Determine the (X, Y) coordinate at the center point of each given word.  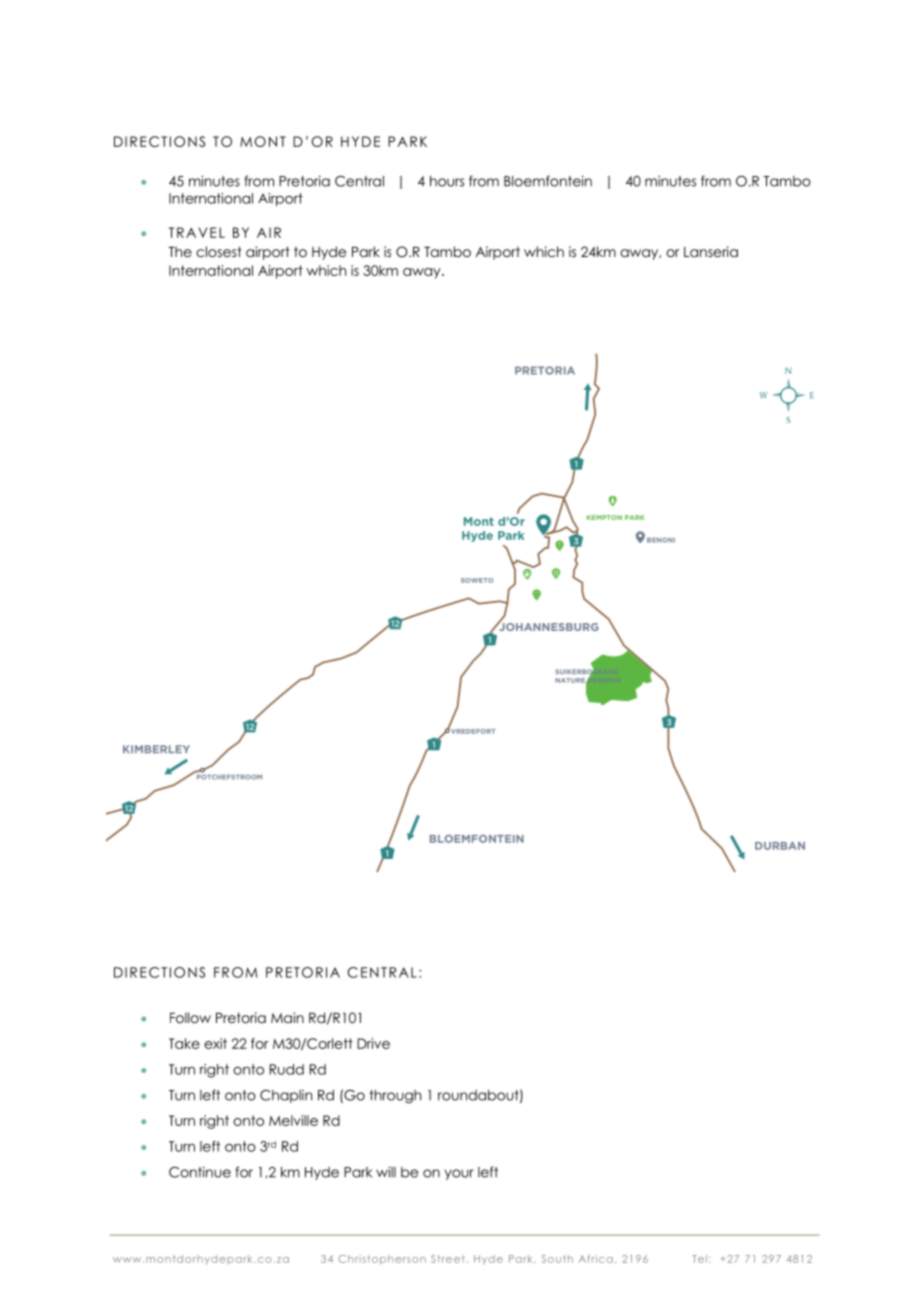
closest (219, 251)
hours (447, 181)
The (180, 251)
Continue (200, 1172)
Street (448, 1259)
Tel (699, 1259)
